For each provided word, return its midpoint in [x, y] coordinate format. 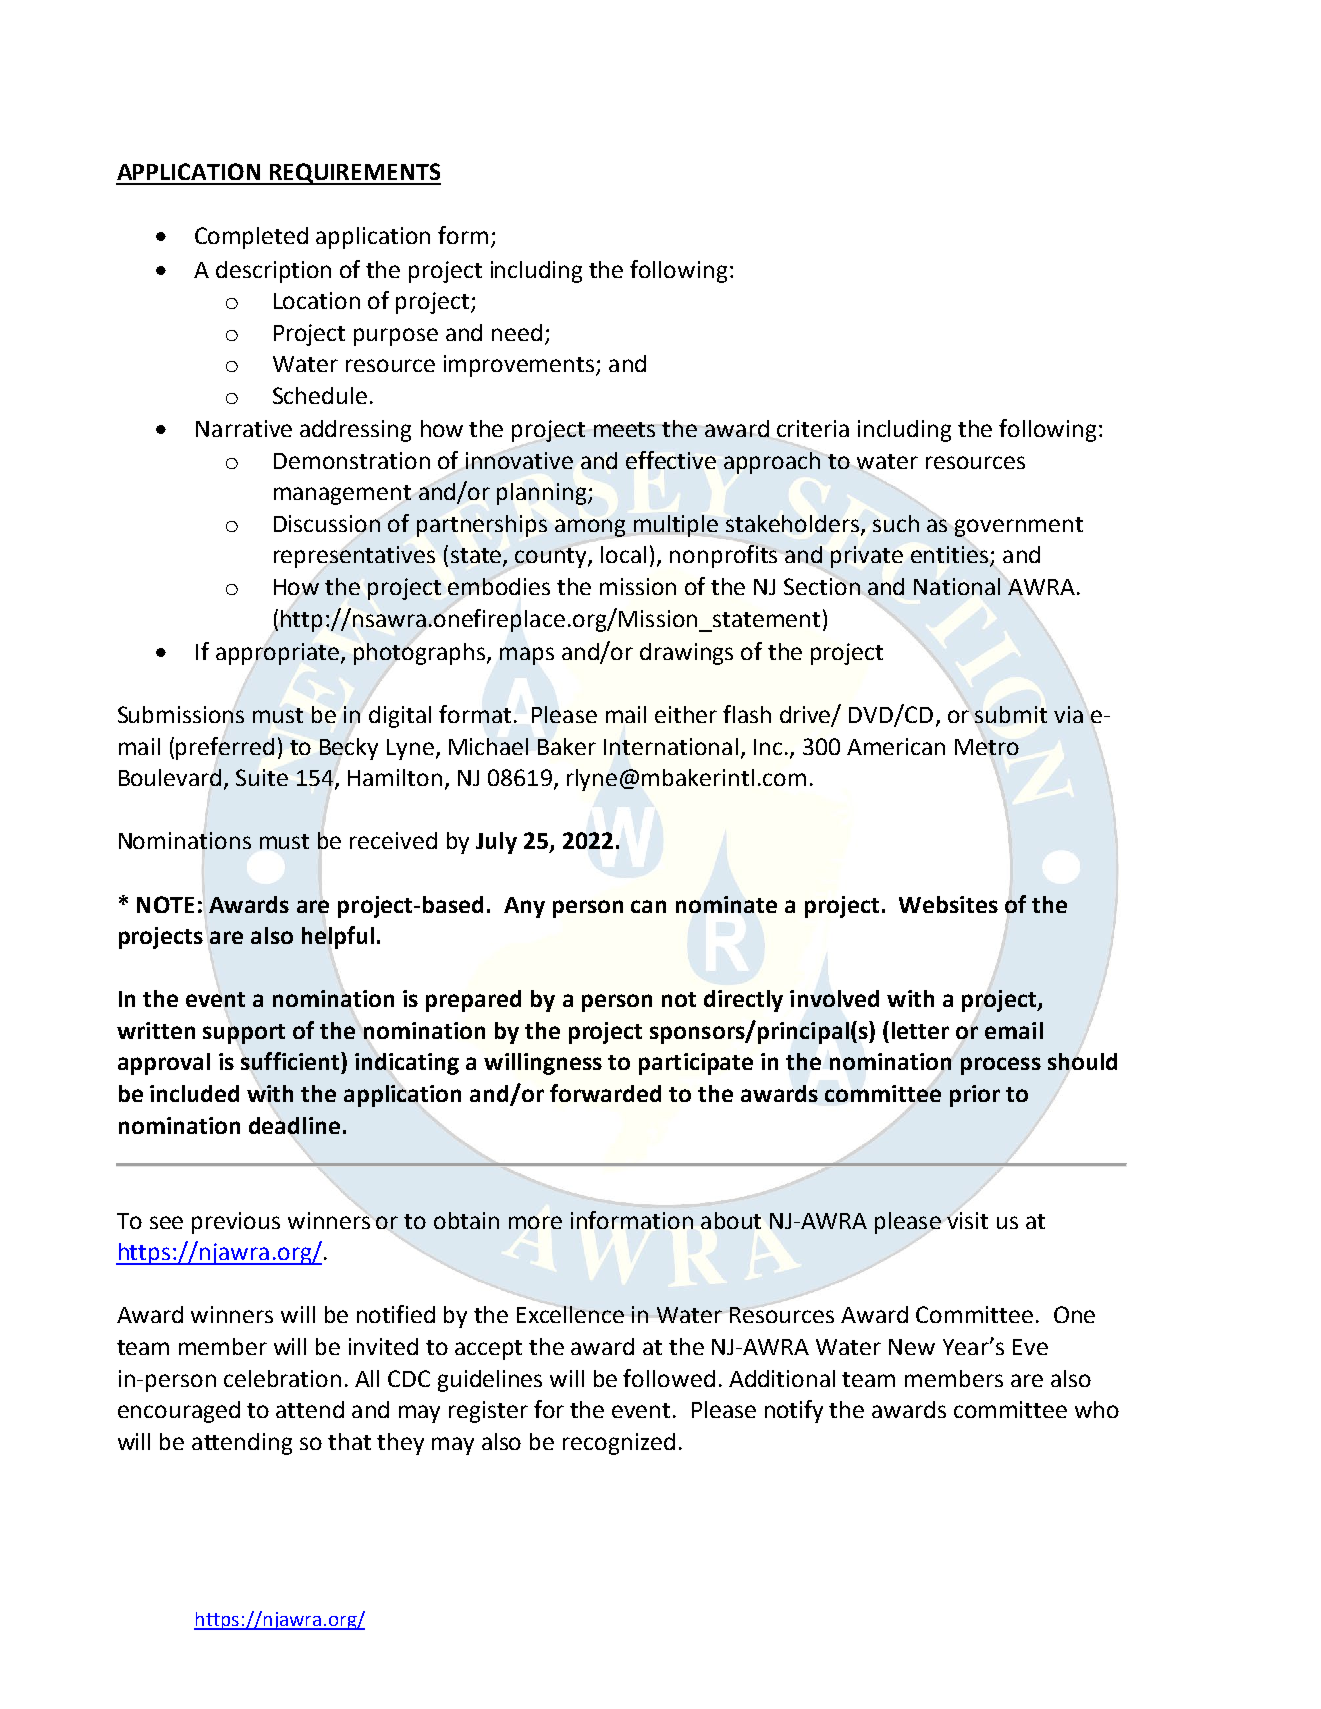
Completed [251, 238]
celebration [282, 1378]
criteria [812, 430]
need [517, 332]
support [244, 1034]
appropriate [277, 654]
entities [951, 556]
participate [696, 1064]
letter [920, 1030]
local [623, 554]
